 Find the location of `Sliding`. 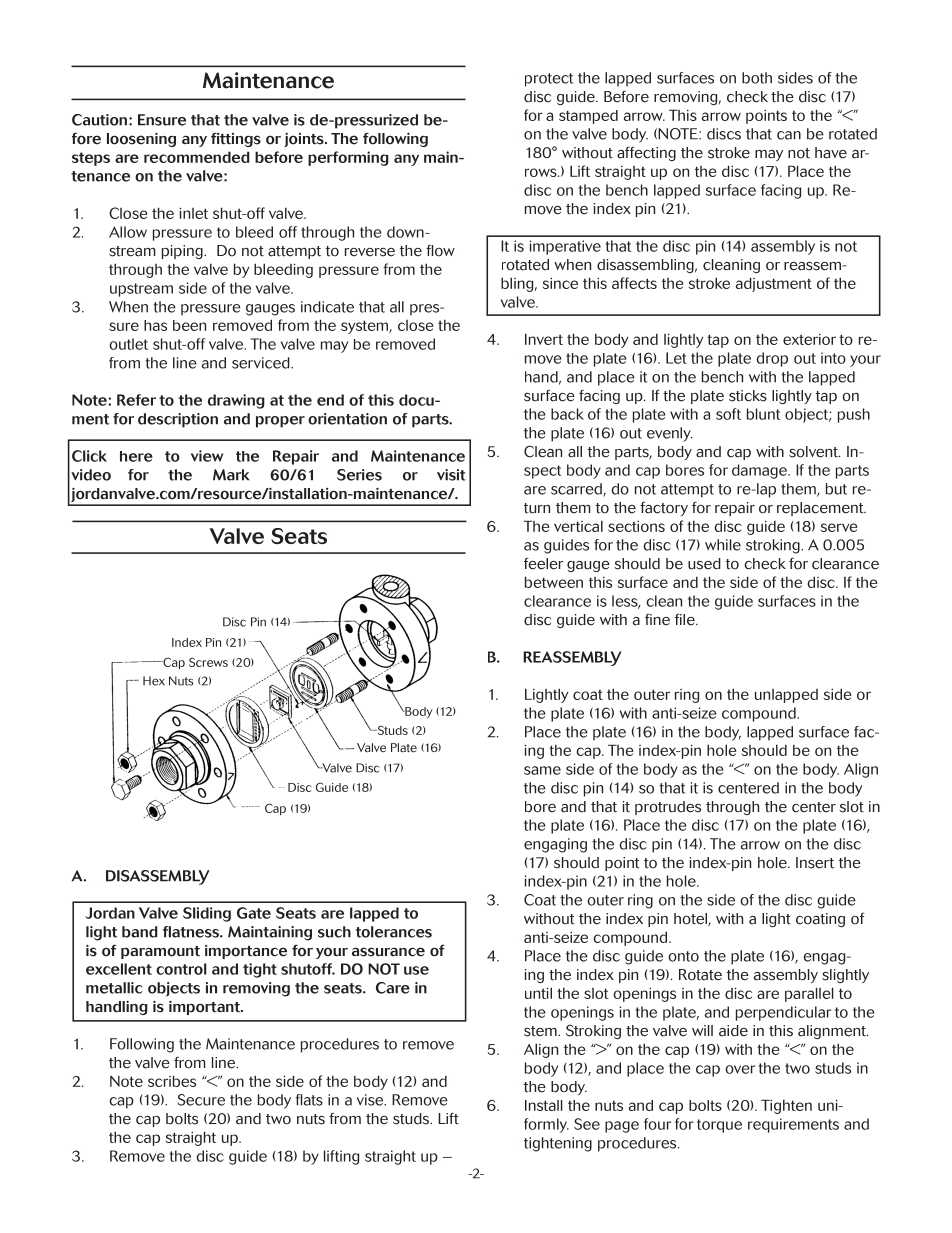

Sliding is located at coordinates (207, 914).
